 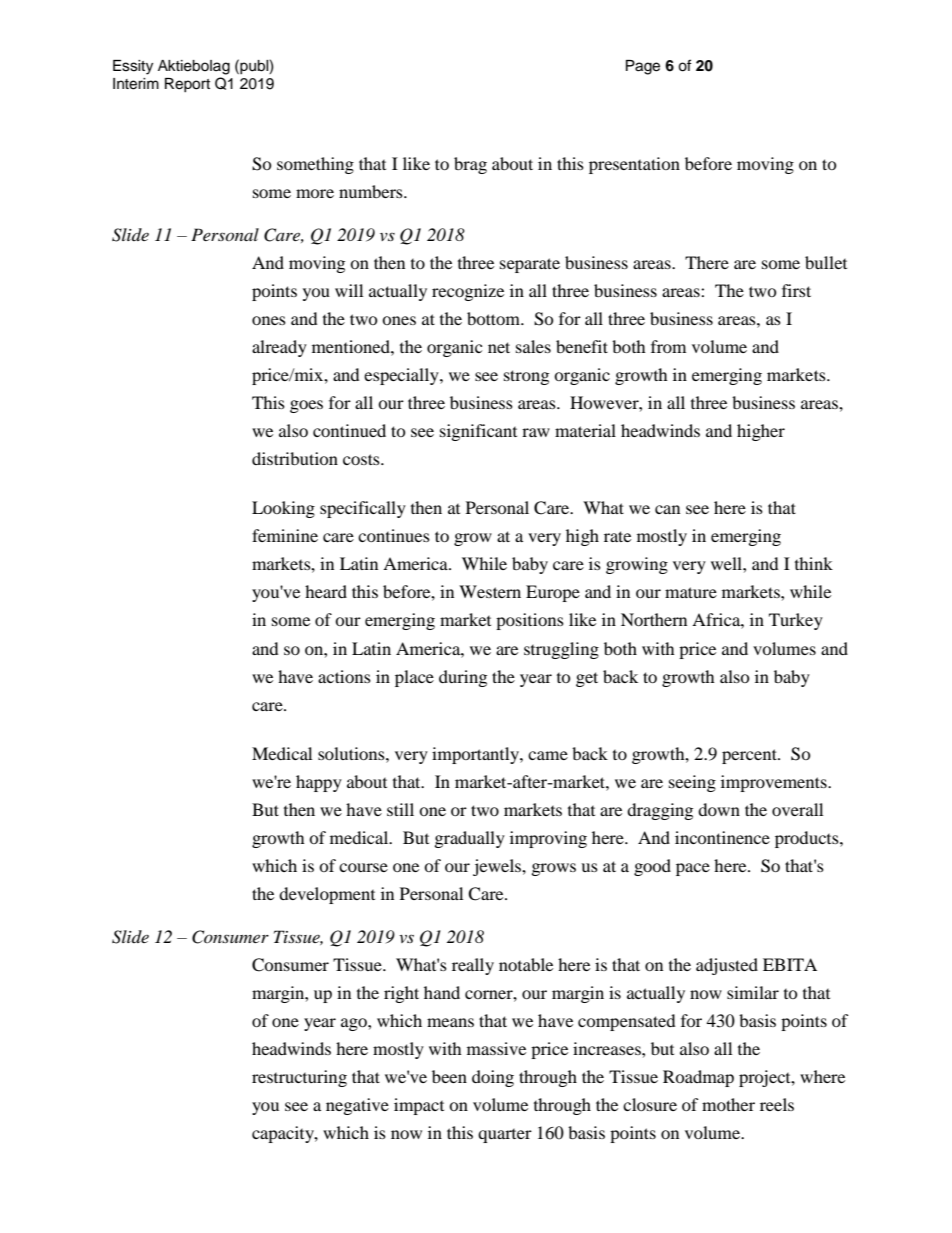 I want to click on from, so click(x=668, y=346).
